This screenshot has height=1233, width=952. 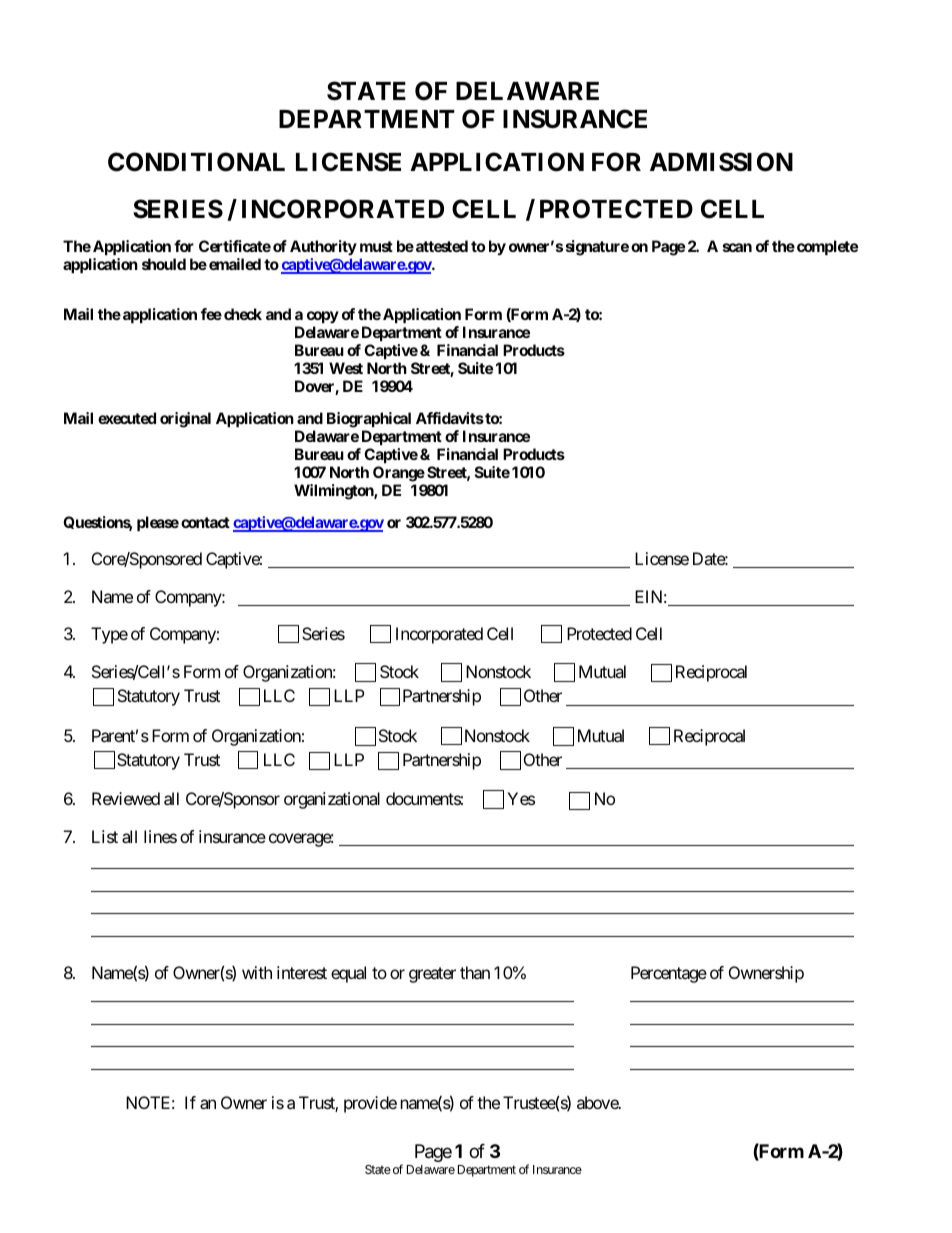 What do you see at coordinates (669, 974) in the screenshot?
I see `Percentage` at bounding box center [669, 974].
